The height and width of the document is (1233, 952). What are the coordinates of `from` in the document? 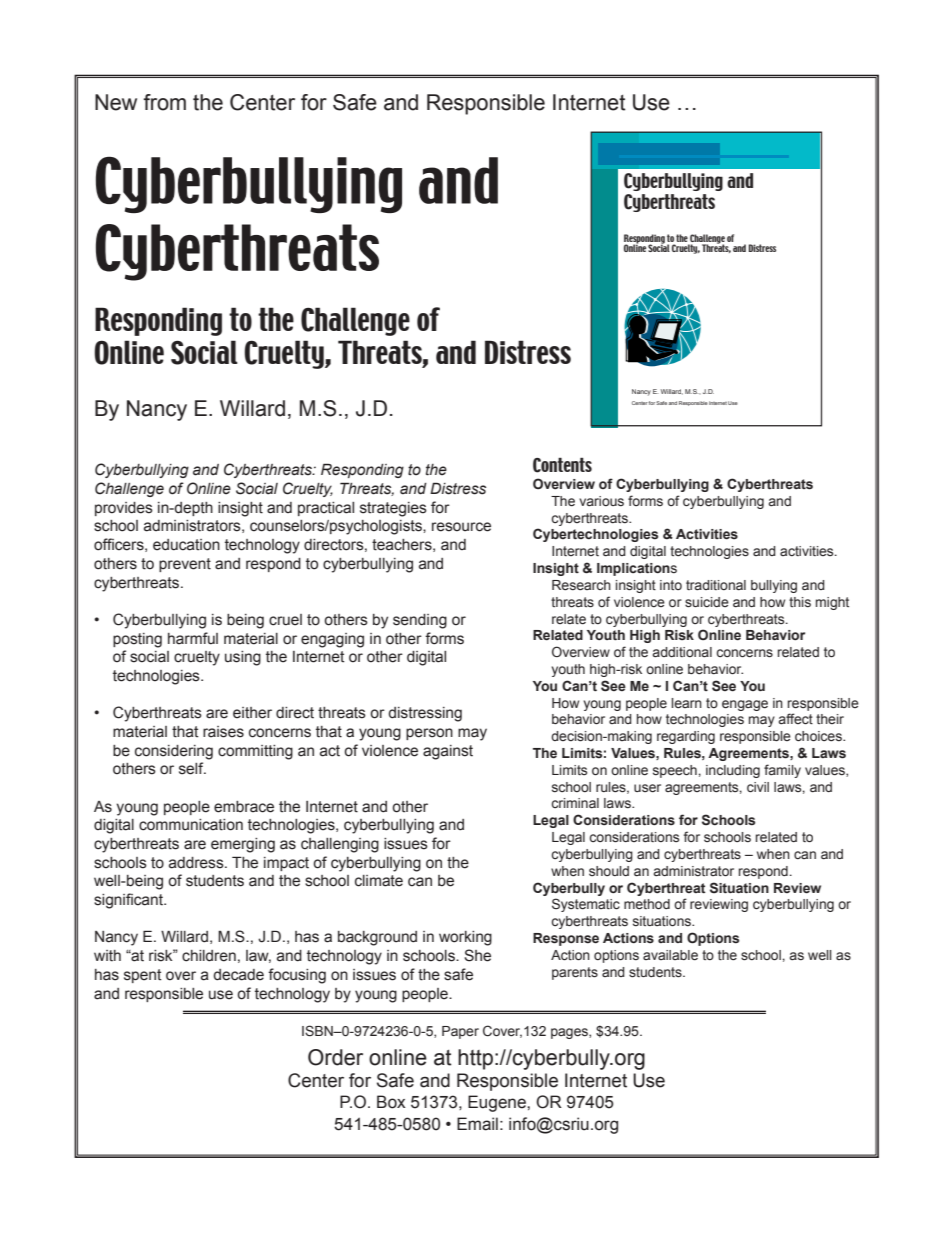 It's located at (164, 102).
